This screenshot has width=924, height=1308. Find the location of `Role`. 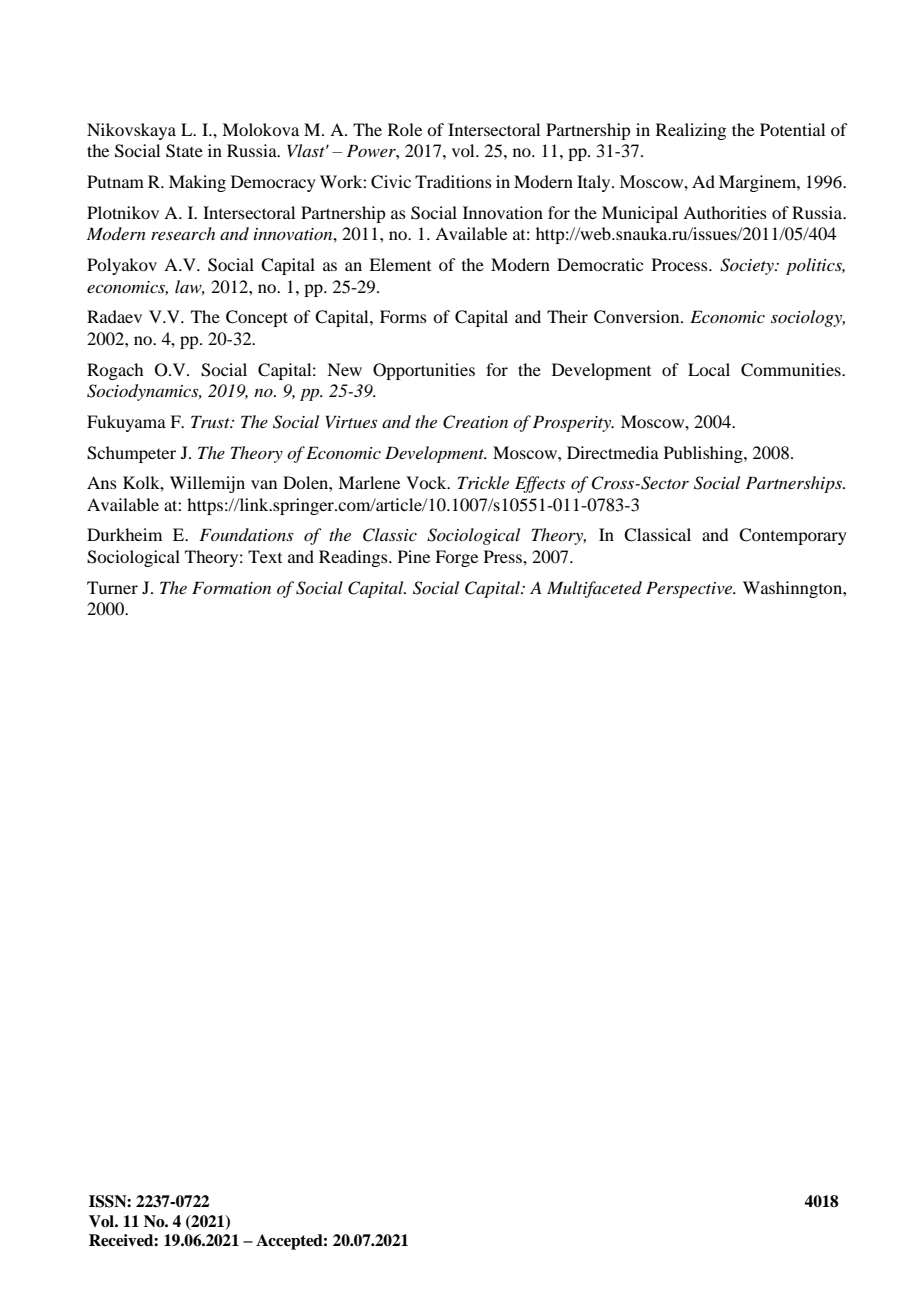

Role is located at coordinates (405, 129).
